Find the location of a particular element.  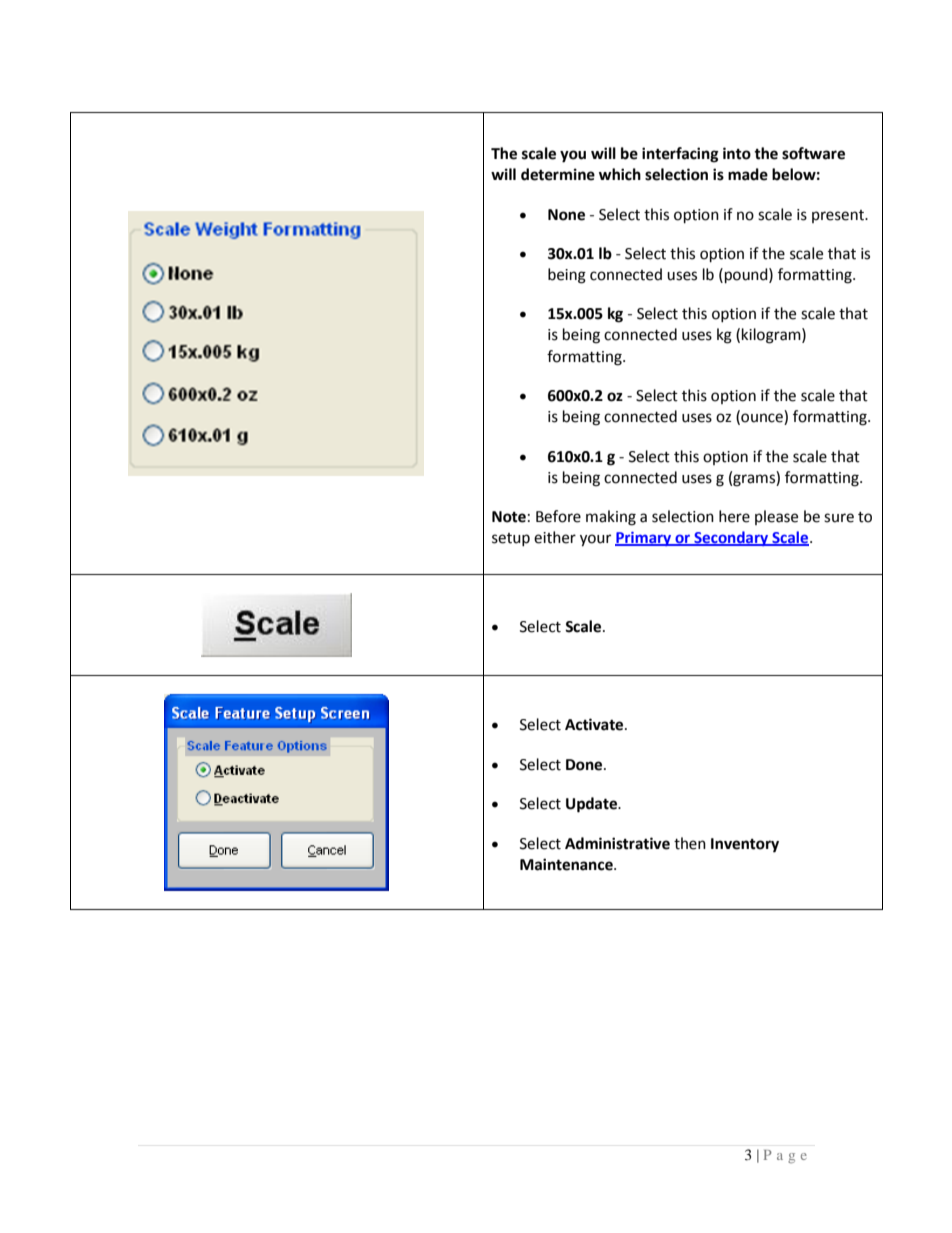

determine is located at coordinates (558, 174).
